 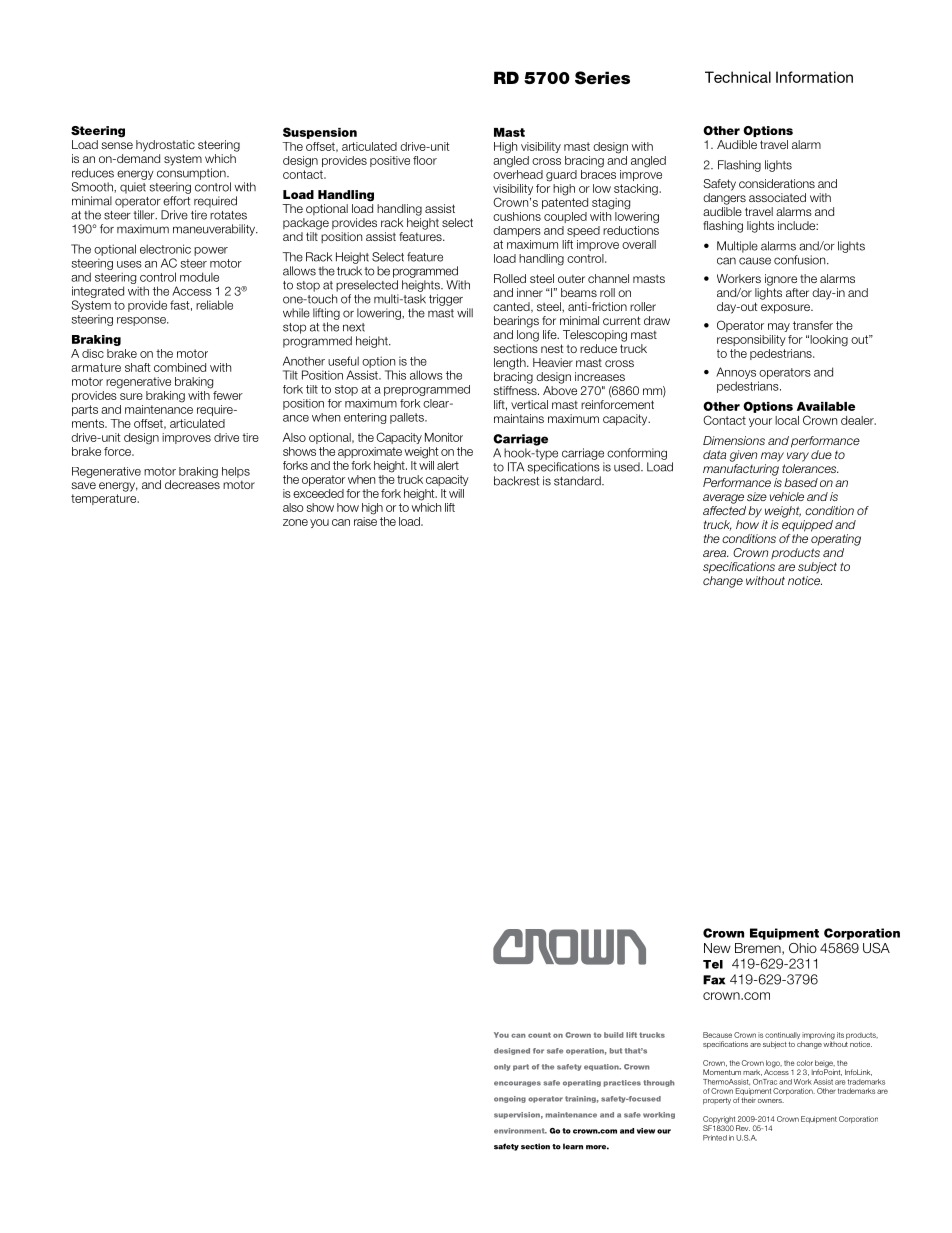 I want to click on only, so click(x=502, y=1067).
